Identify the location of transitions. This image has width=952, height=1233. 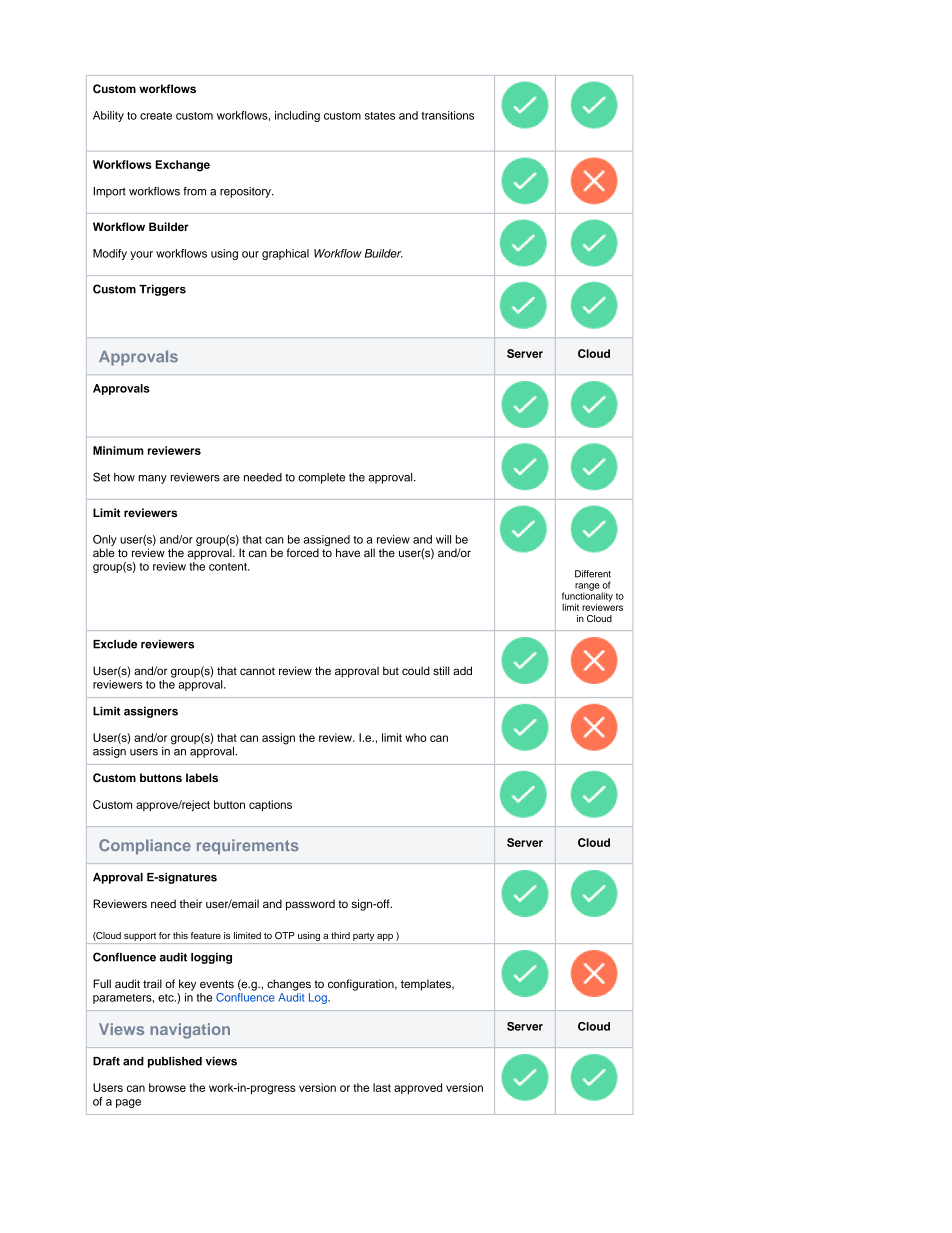
(448, 115).
